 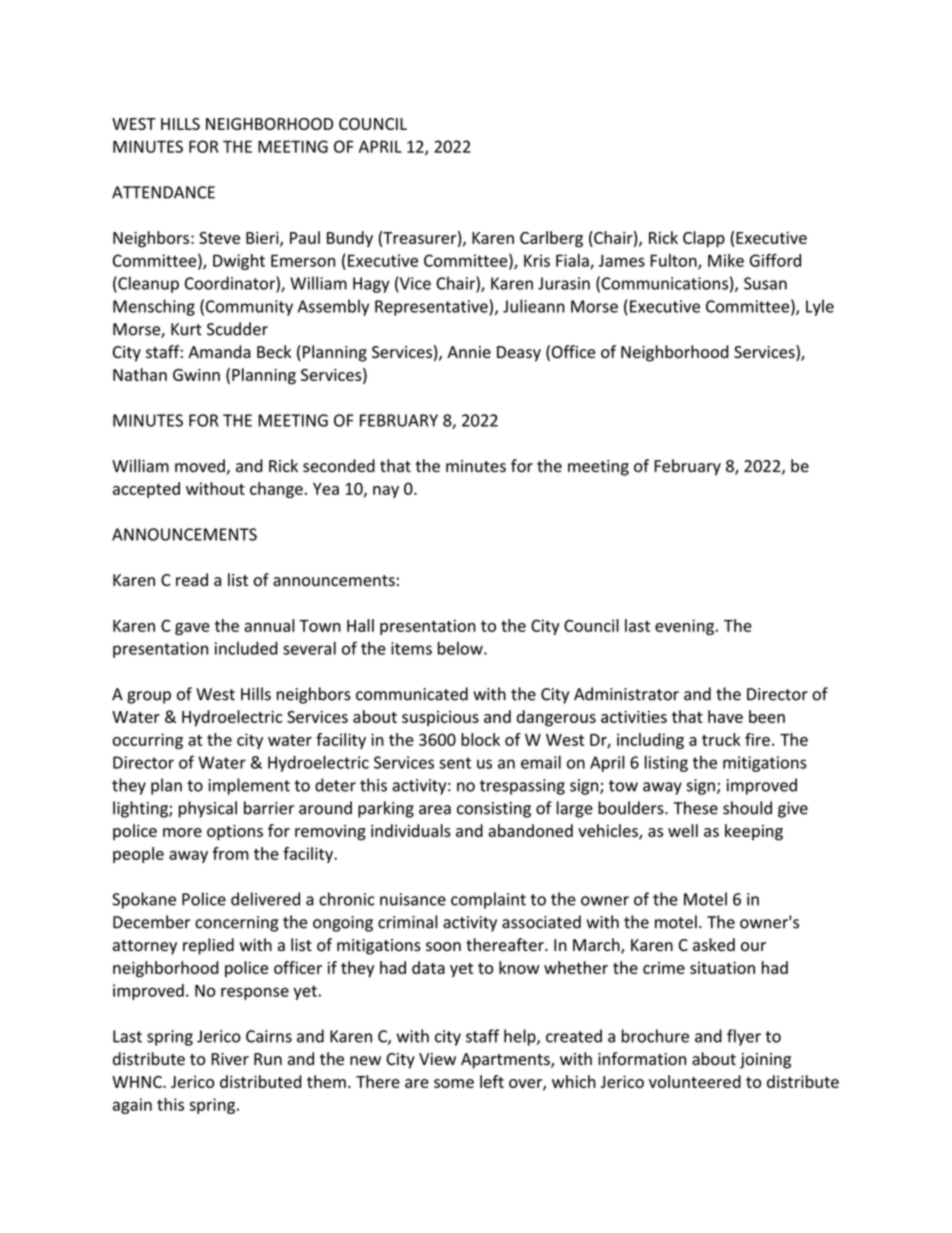 What do you see at coordinates (726, 260) in the document?
I see `Mike` at bounding box center [726, 260].
